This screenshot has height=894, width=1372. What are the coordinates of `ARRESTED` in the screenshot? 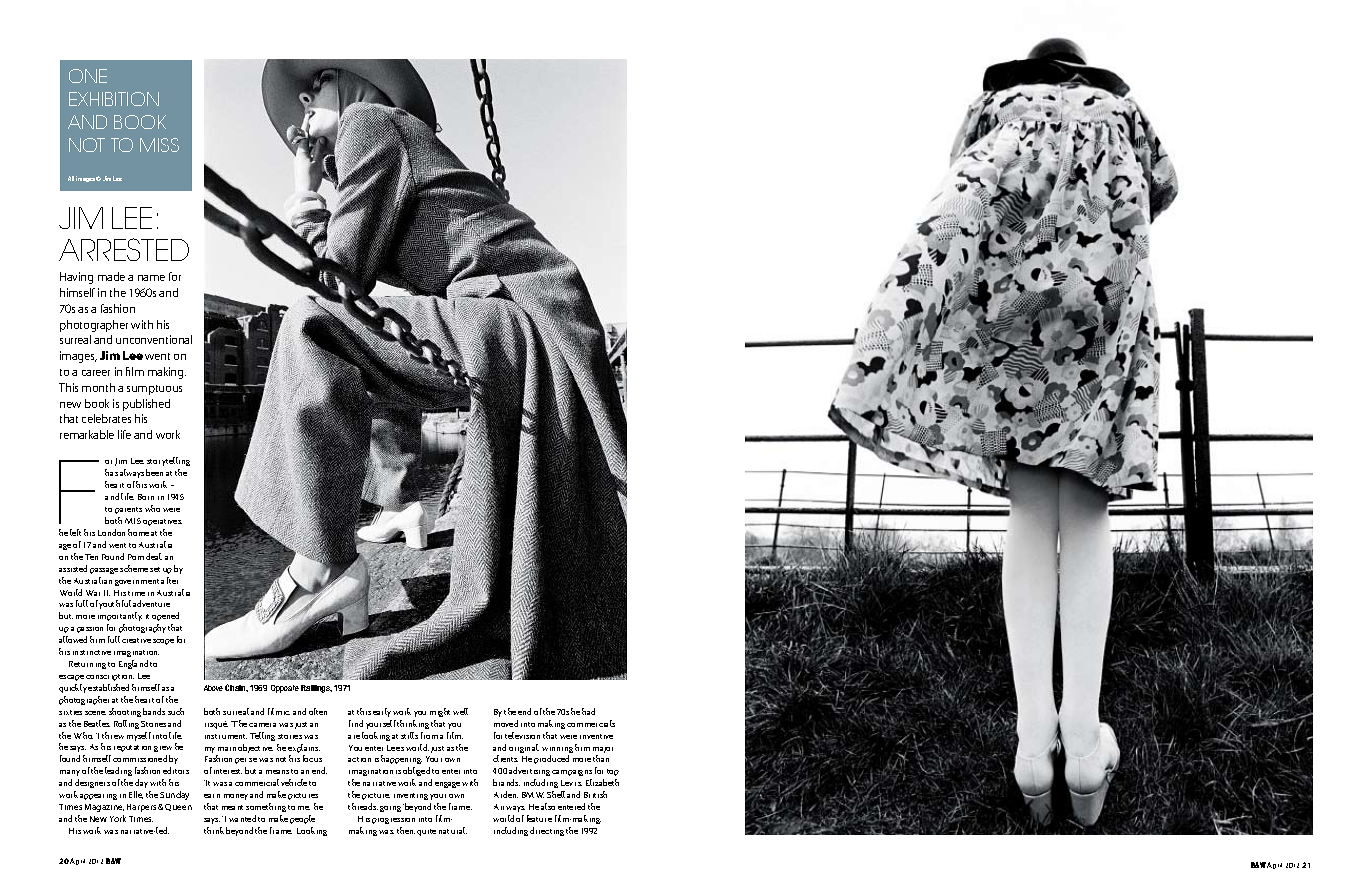 It's located at (124, 249).
